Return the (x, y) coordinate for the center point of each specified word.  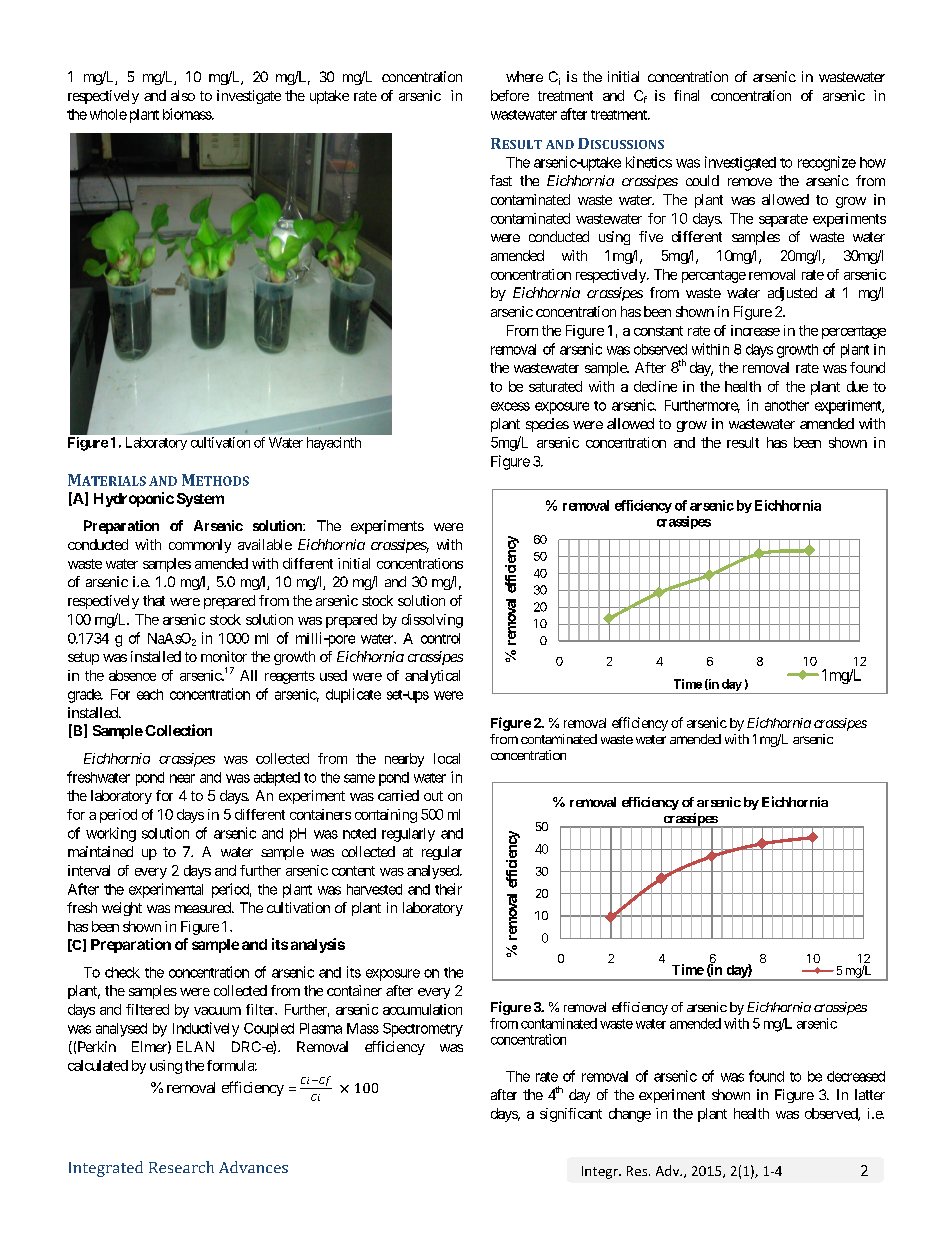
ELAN (195, 1046)
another (787, 405)
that (154, 600)
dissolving (432, 621)
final (686, 95)
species (547, 425)
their (448, 889)
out (433, 796)
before (510, 95)
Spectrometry (423, 1030)
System (200, 500)
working (111, 834)
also (183, 95)
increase (755, 330)
